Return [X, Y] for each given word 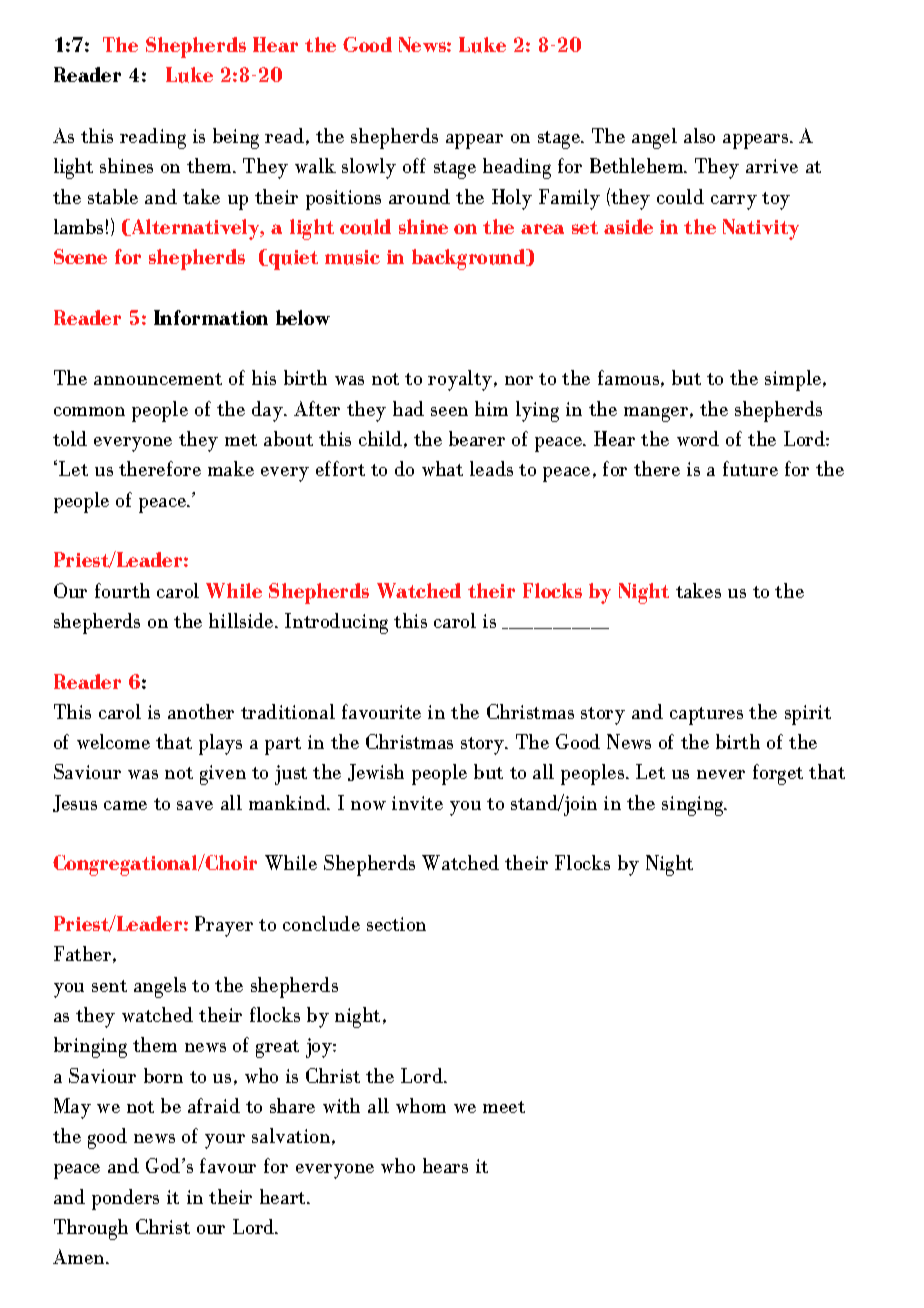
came [125, 805]
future [750, 468]
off [414, 165]
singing [694, 806]
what [442, 468]
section [396, 924]
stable [113, 196]
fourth [122, 590]
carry [734, 202]
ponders [125, 1199]
